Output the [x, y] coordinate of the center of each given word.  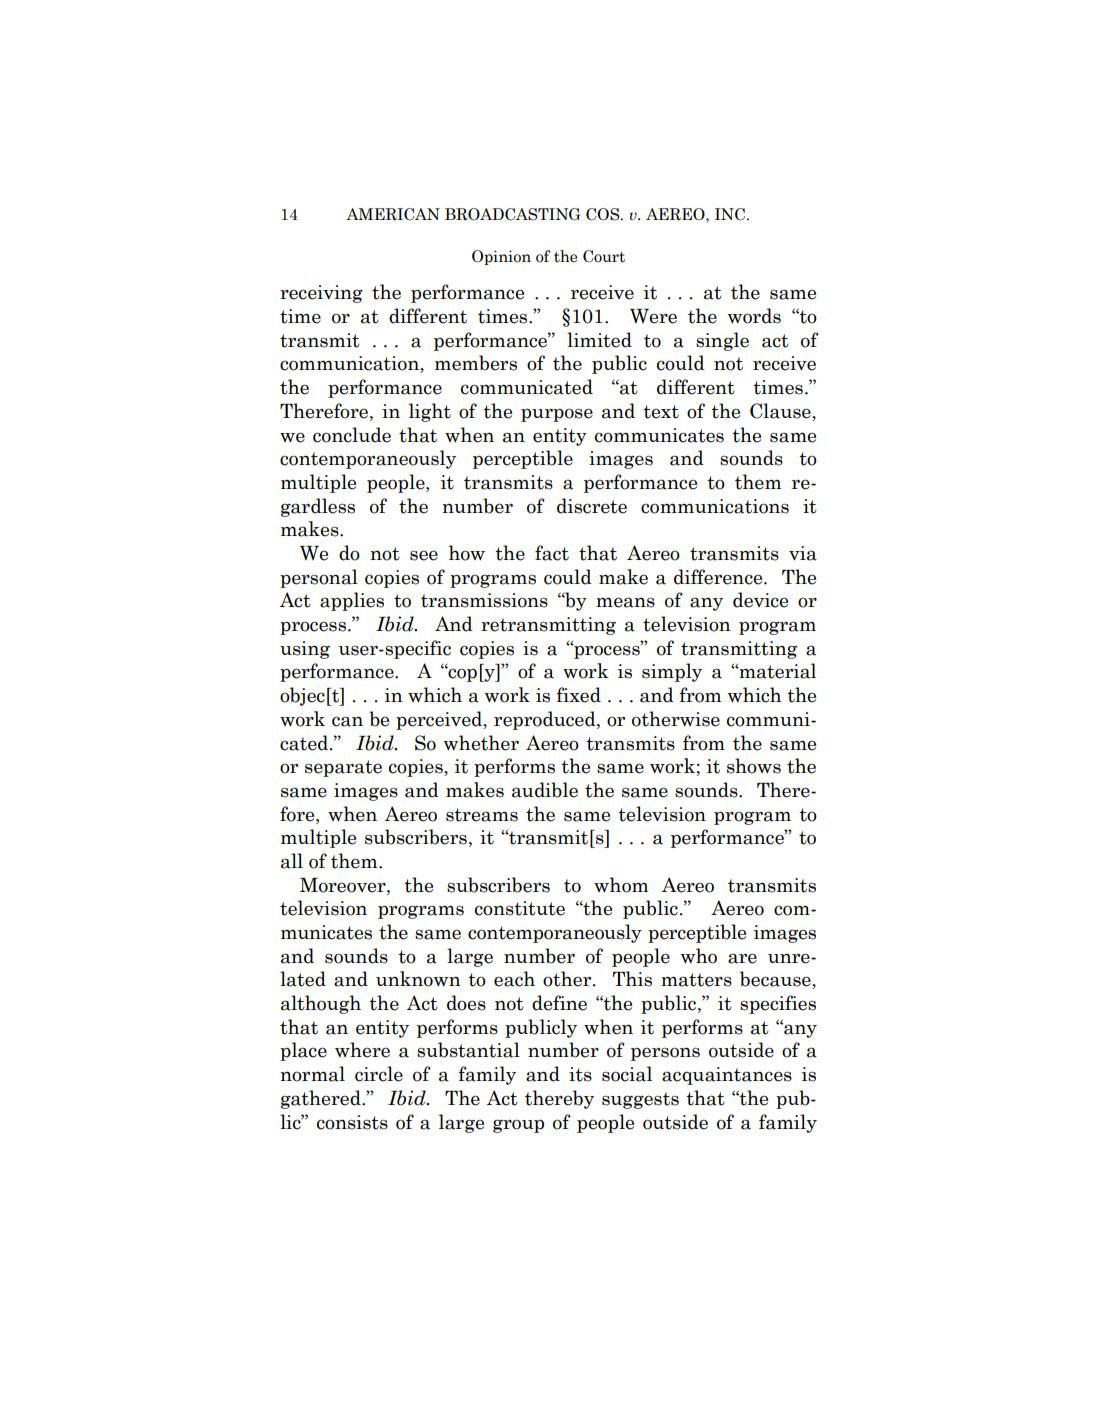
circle [379, 1074]
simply [672, 672]
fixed [578, 695]
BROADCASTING [512, 214]
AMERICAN [393, 214]
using [305, 650]
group [518, 1126]
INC [730, 214]
